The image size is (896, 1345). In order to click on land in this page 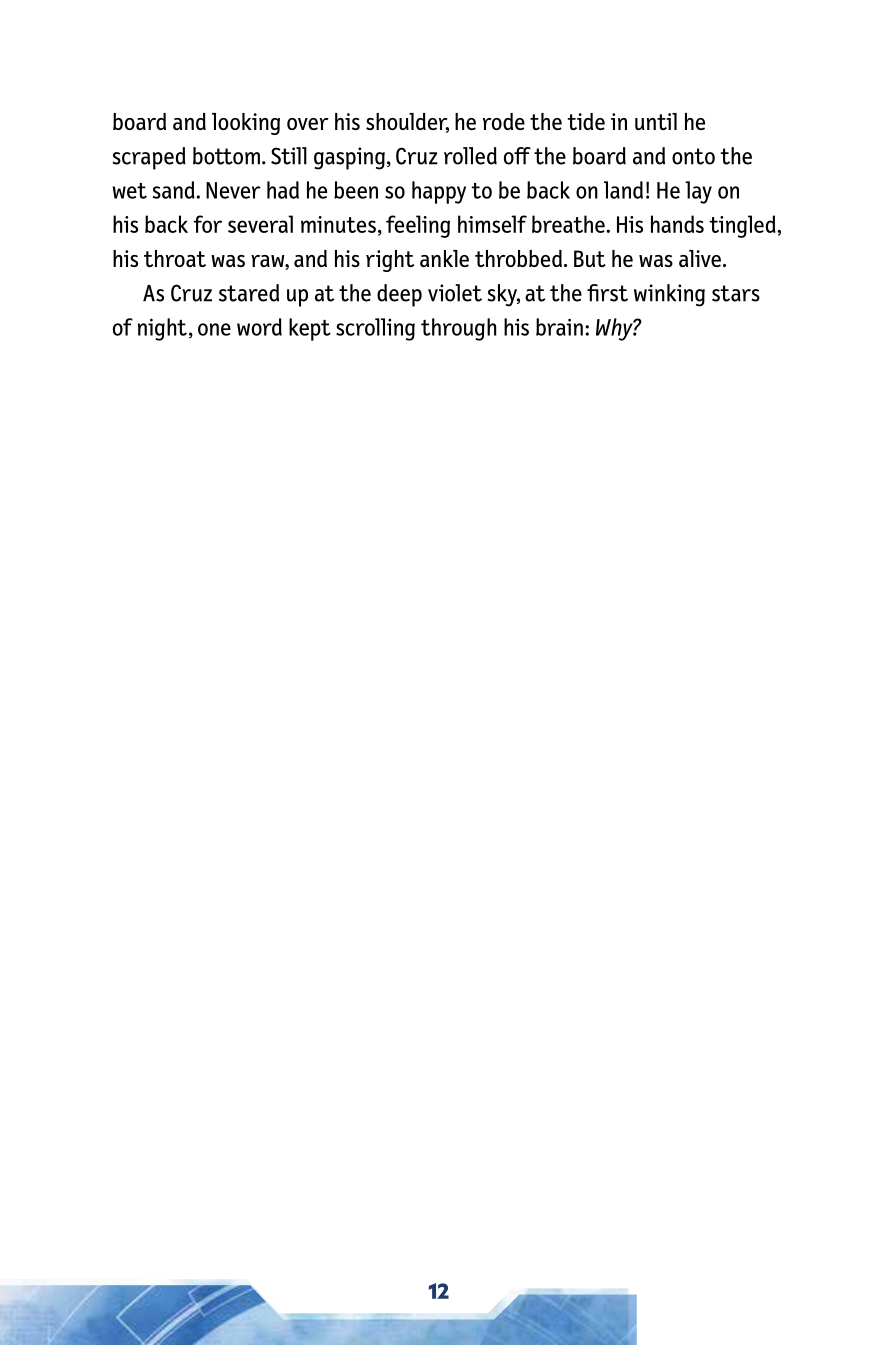, I will do `click(623, 190)`.
